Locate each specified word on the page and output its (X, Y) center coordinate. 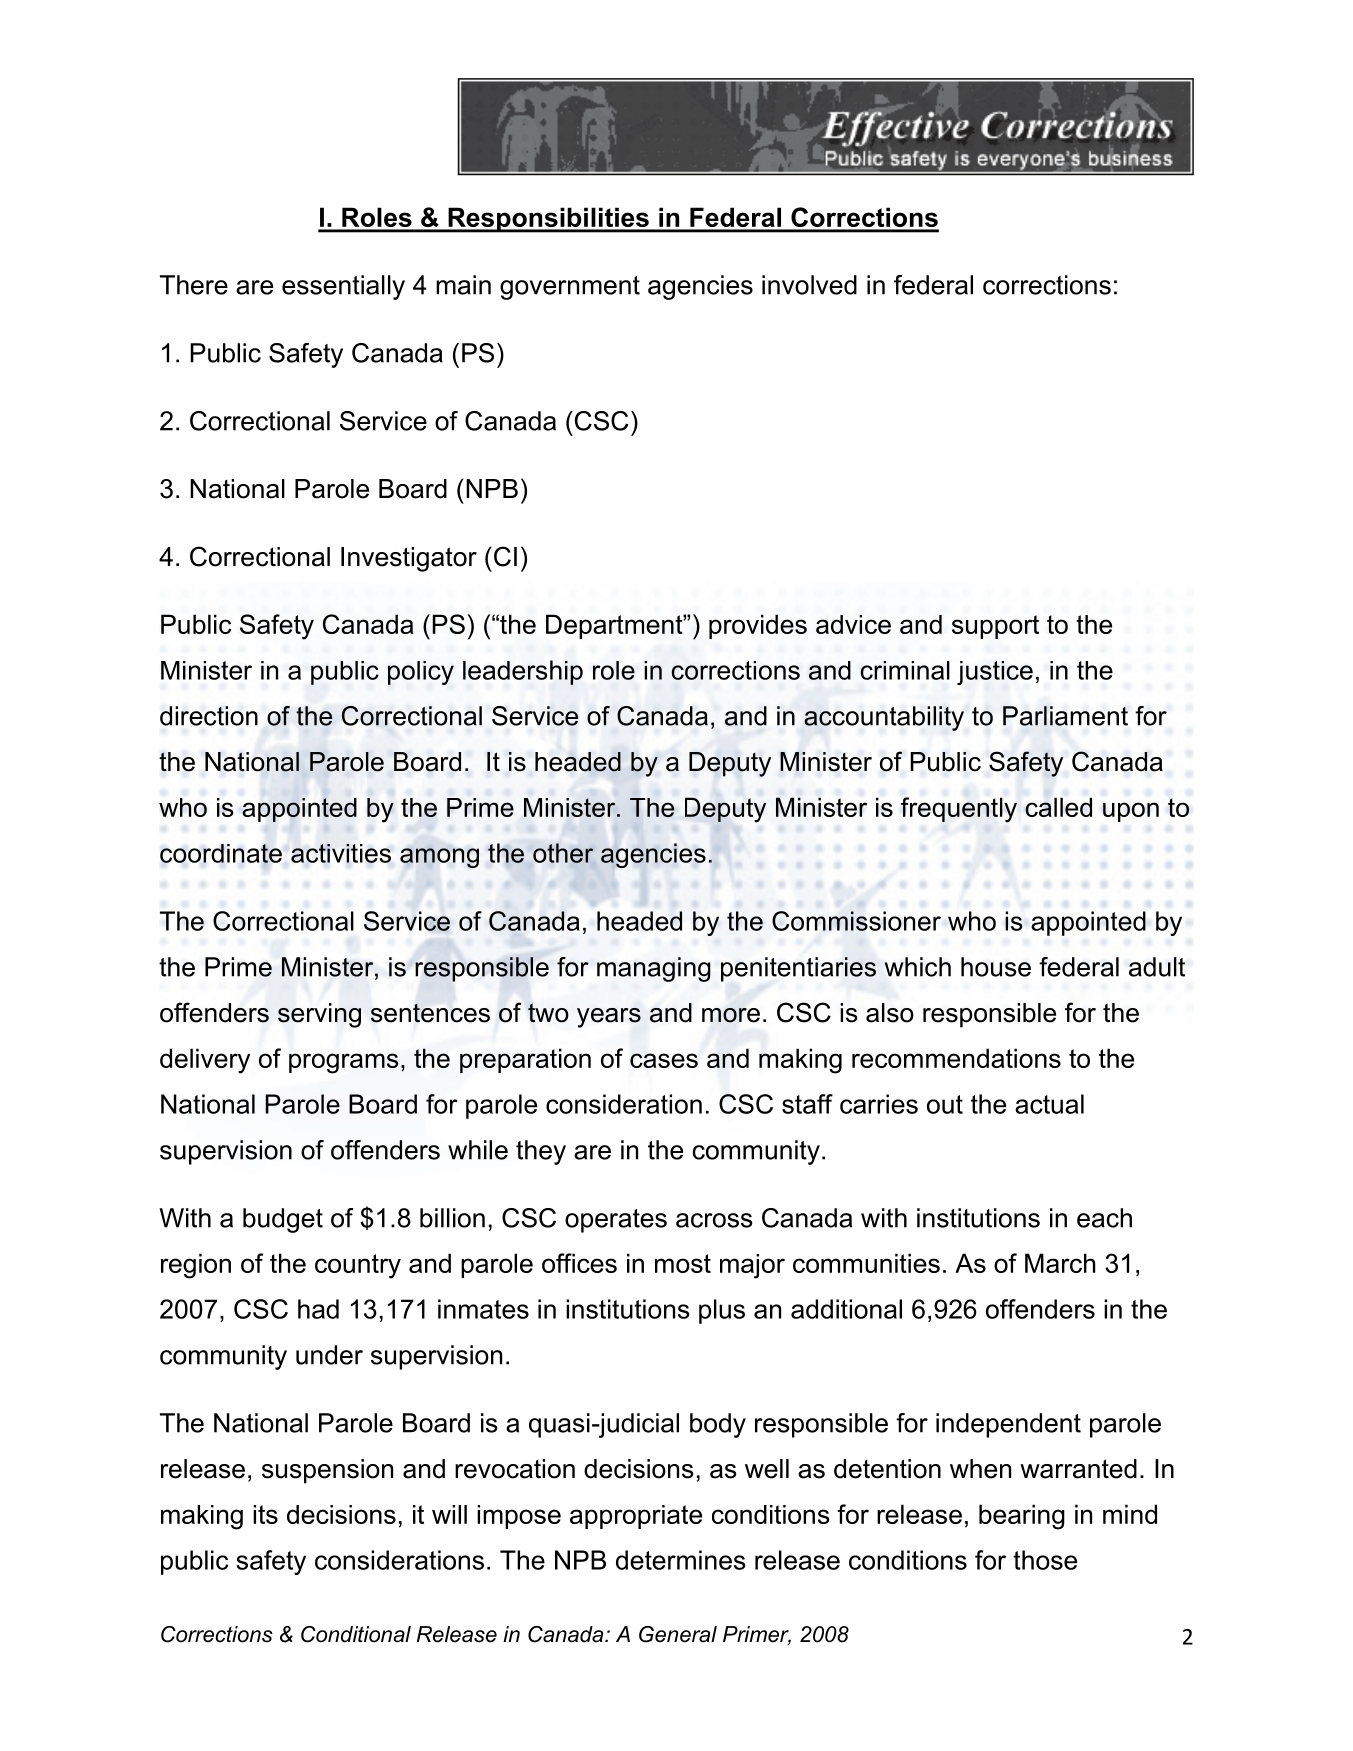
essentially (343, 287)
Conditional (356, 1634)
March (1060, 1263)
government (570, 288)
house (996, 967)
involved (809, 285)
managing (654, 969)
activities (341, 853)
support (995, 627)
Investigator (409, 559)
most (683, 1263)
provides (758, 626)
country (358, 1266)
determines (681, 1560)
